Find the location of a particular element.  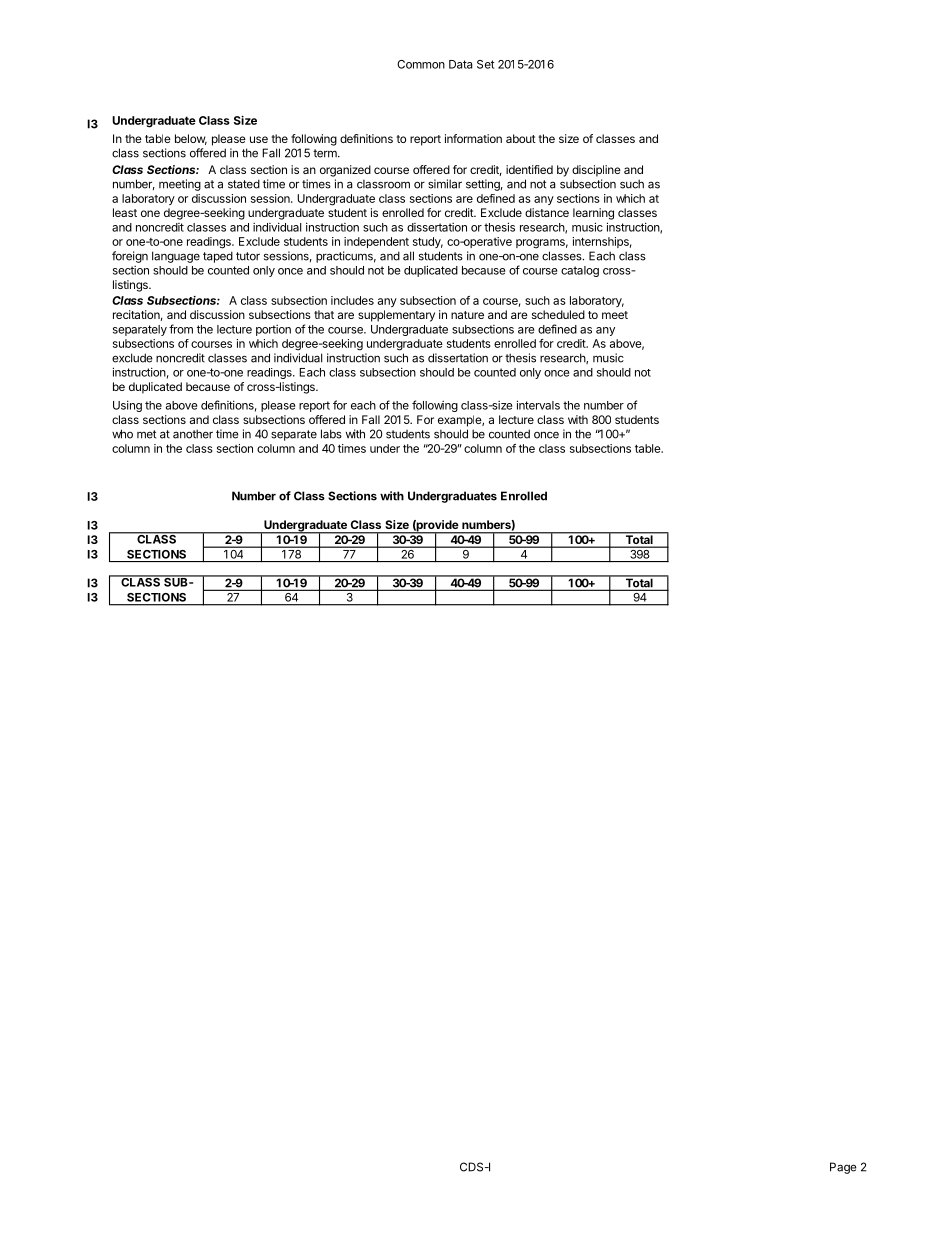

who is located at coordinates (122, 434).
